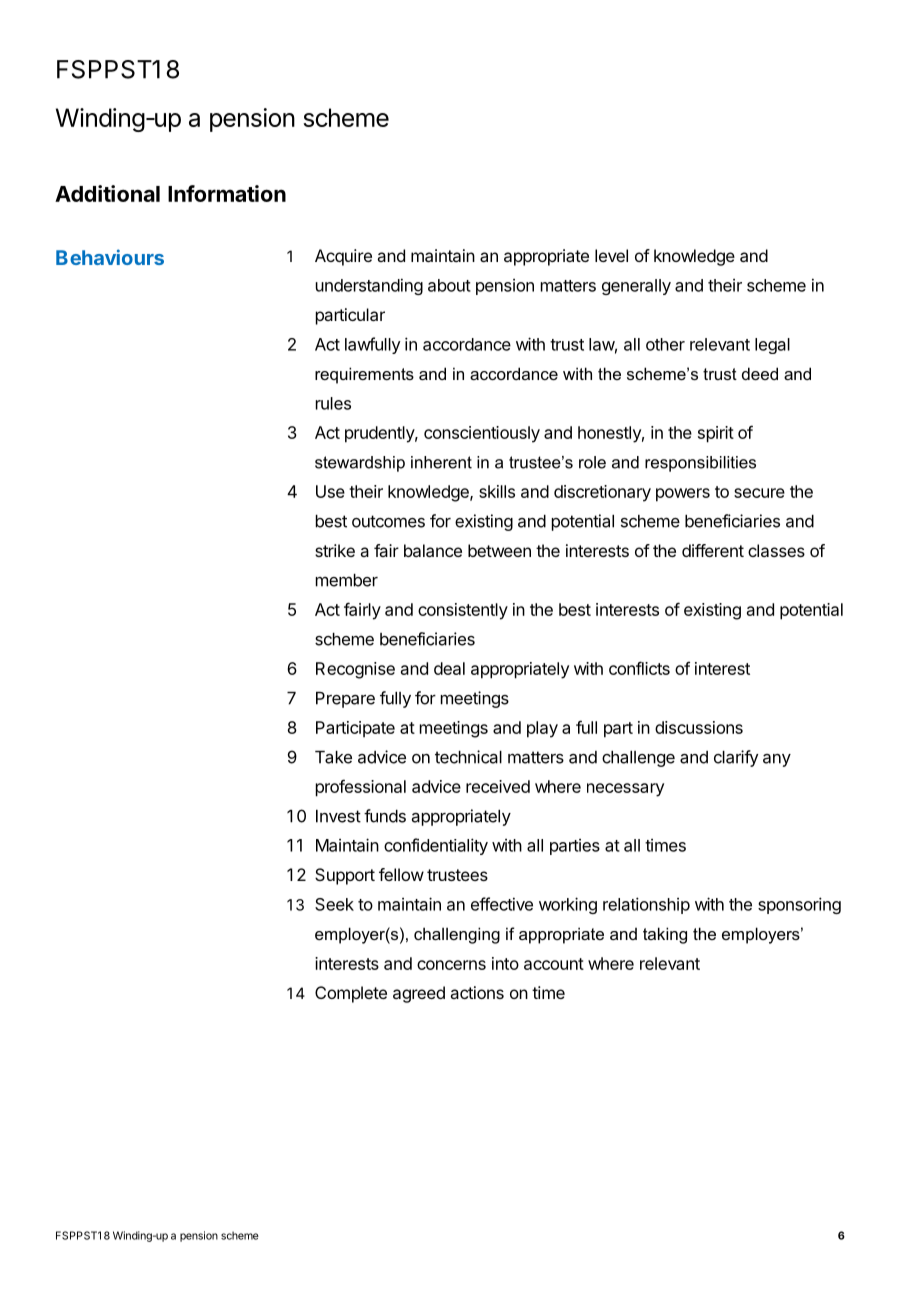 Image resolution: width=924 pixels, height=1308 pixels. I want to click on conflicts, so click(639, 668).
